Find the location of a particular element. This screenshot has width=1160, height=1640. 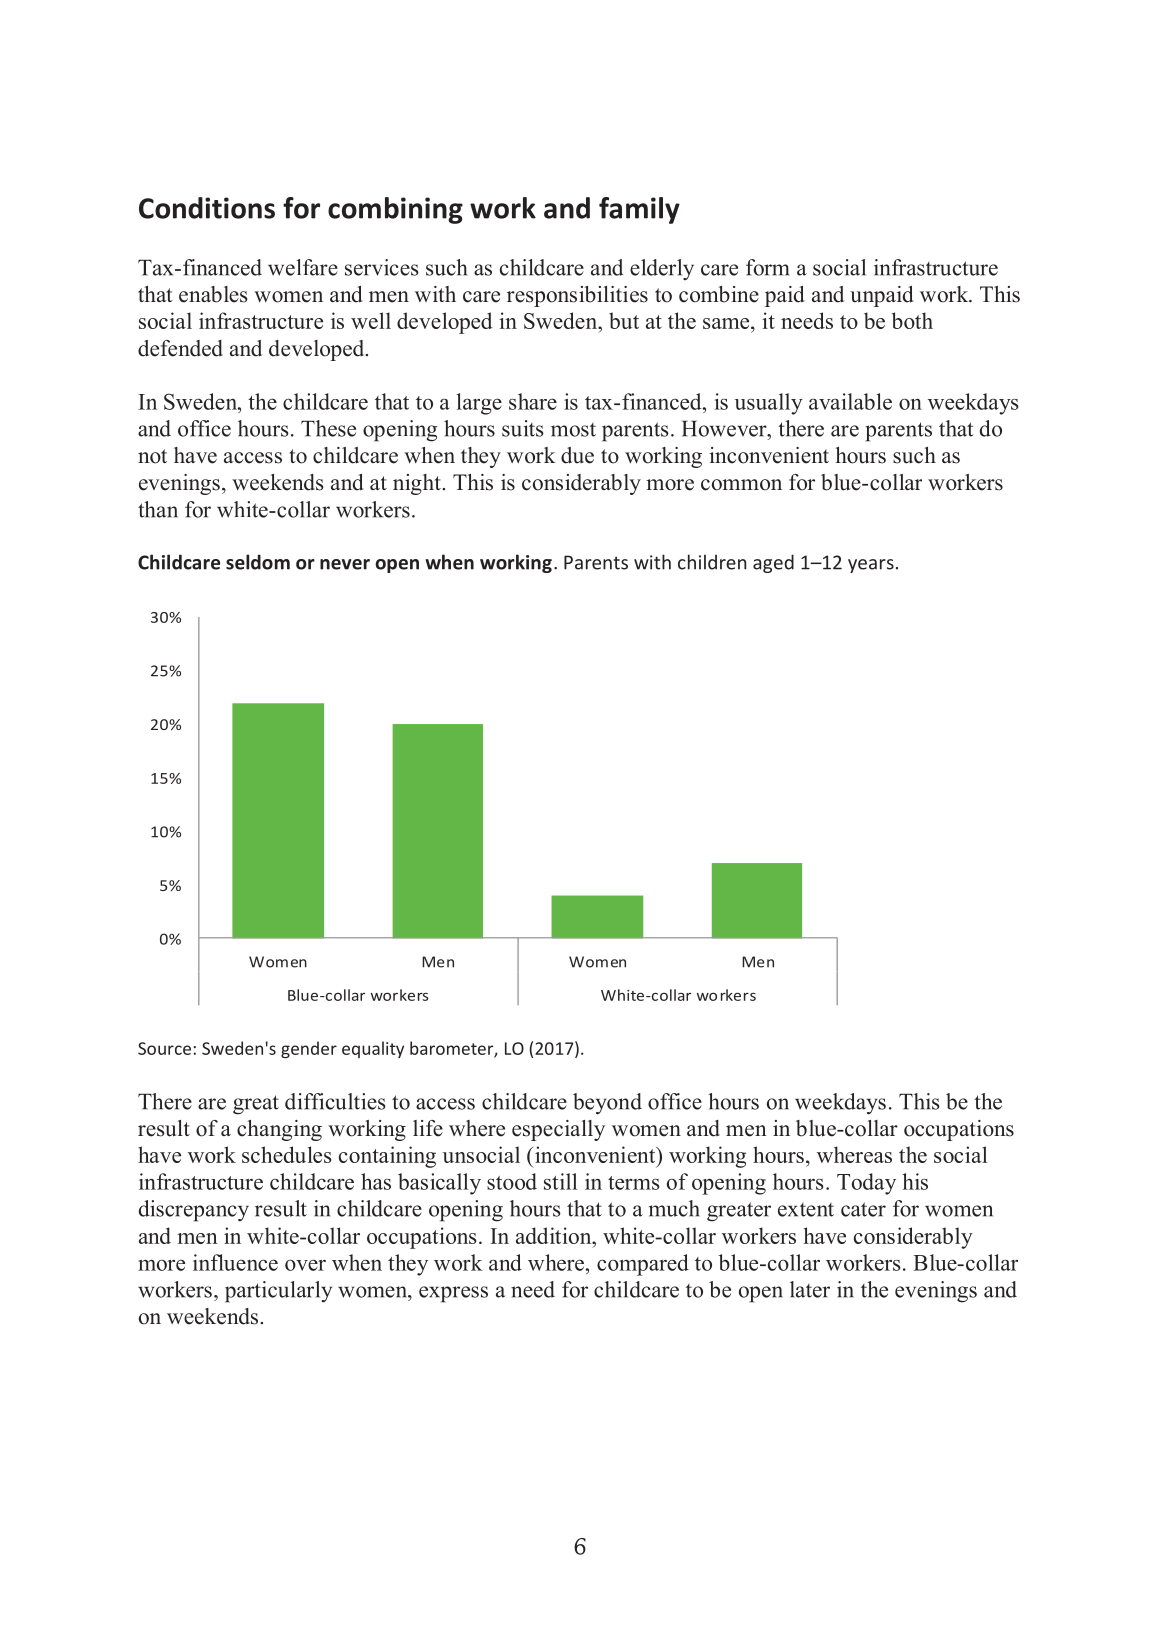

beyond is located at coordinates (607, 1104).
